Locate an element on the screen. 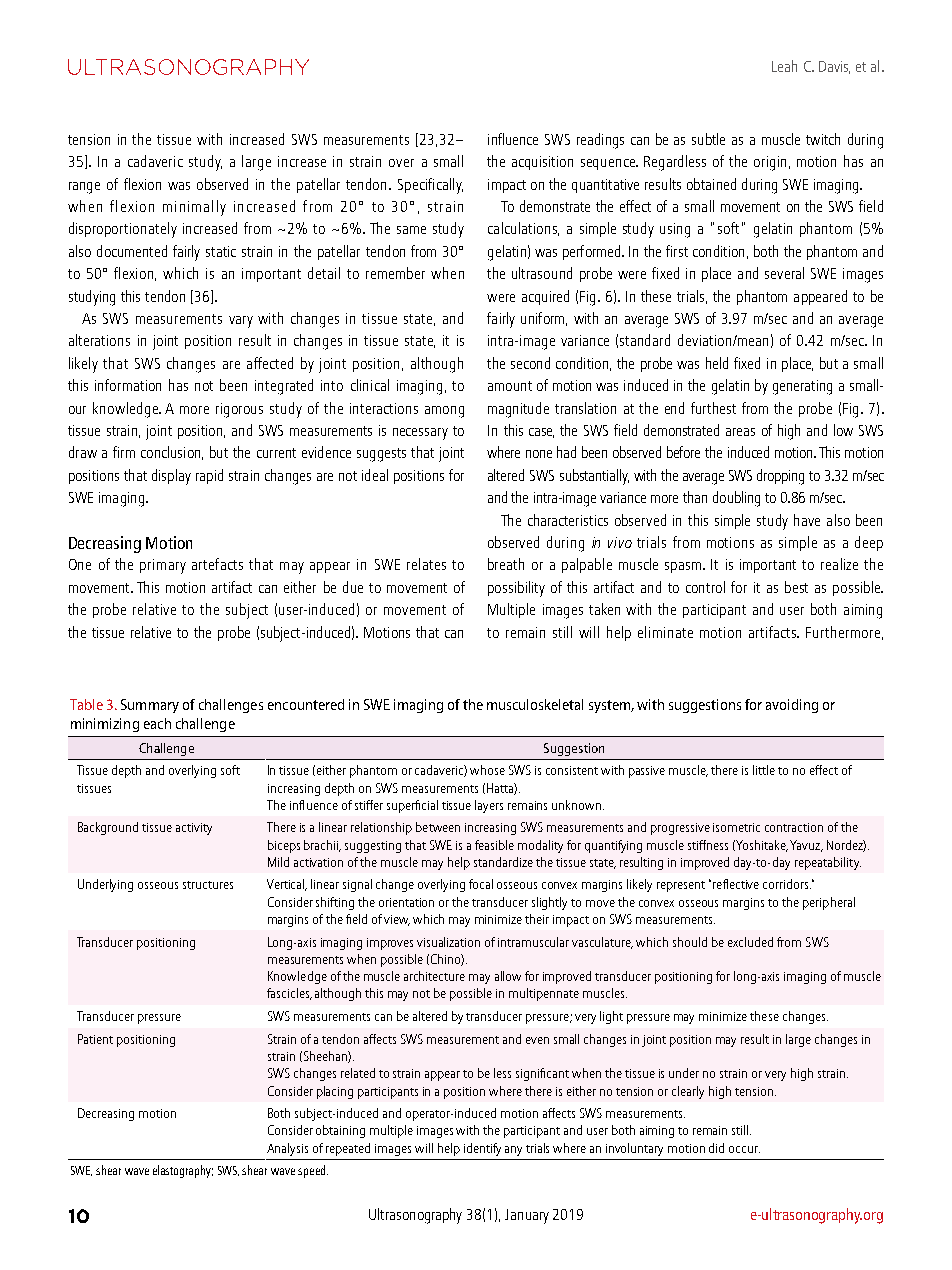 This screenshot has height=1270, width=952. Analysis is located at coordinates (287, 1149).
